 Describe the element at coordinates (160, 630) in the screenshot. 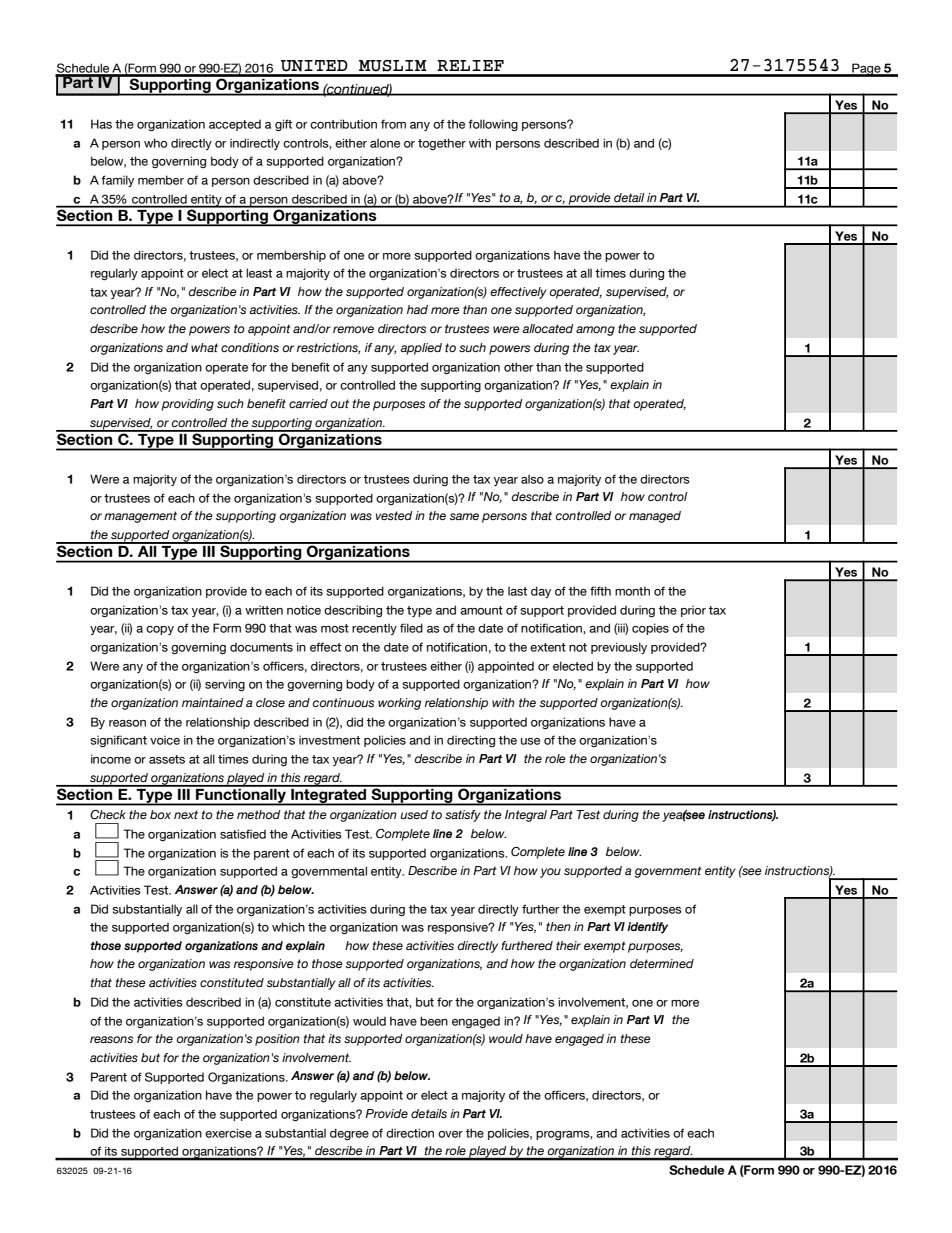

I see `copy` at that location.
